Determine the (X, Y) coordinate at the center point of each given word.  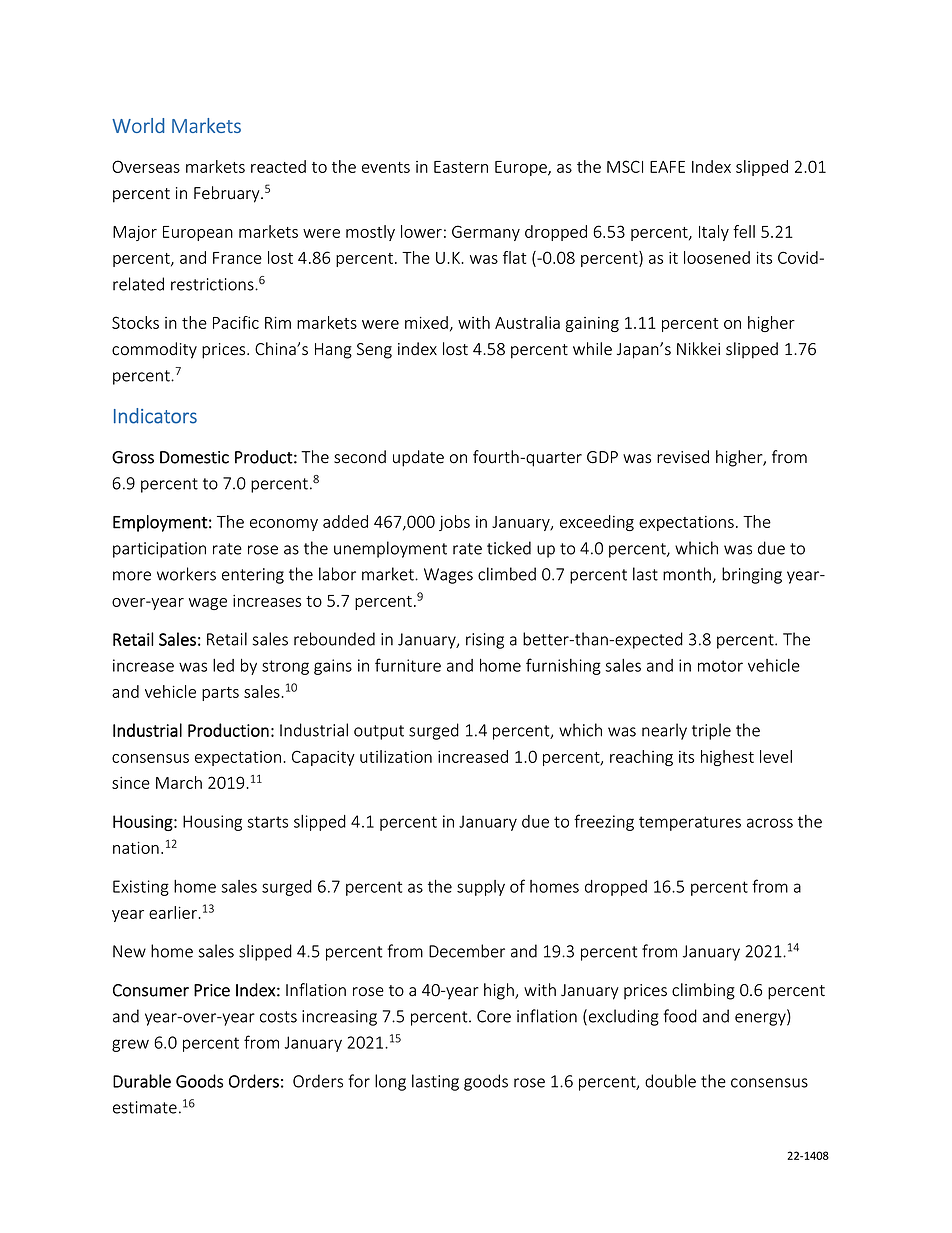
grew (130, 1045)
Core (494, 1016)
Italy (714, 233)
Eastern (461, 167)
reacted (278, 166)
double (670, 1081)
